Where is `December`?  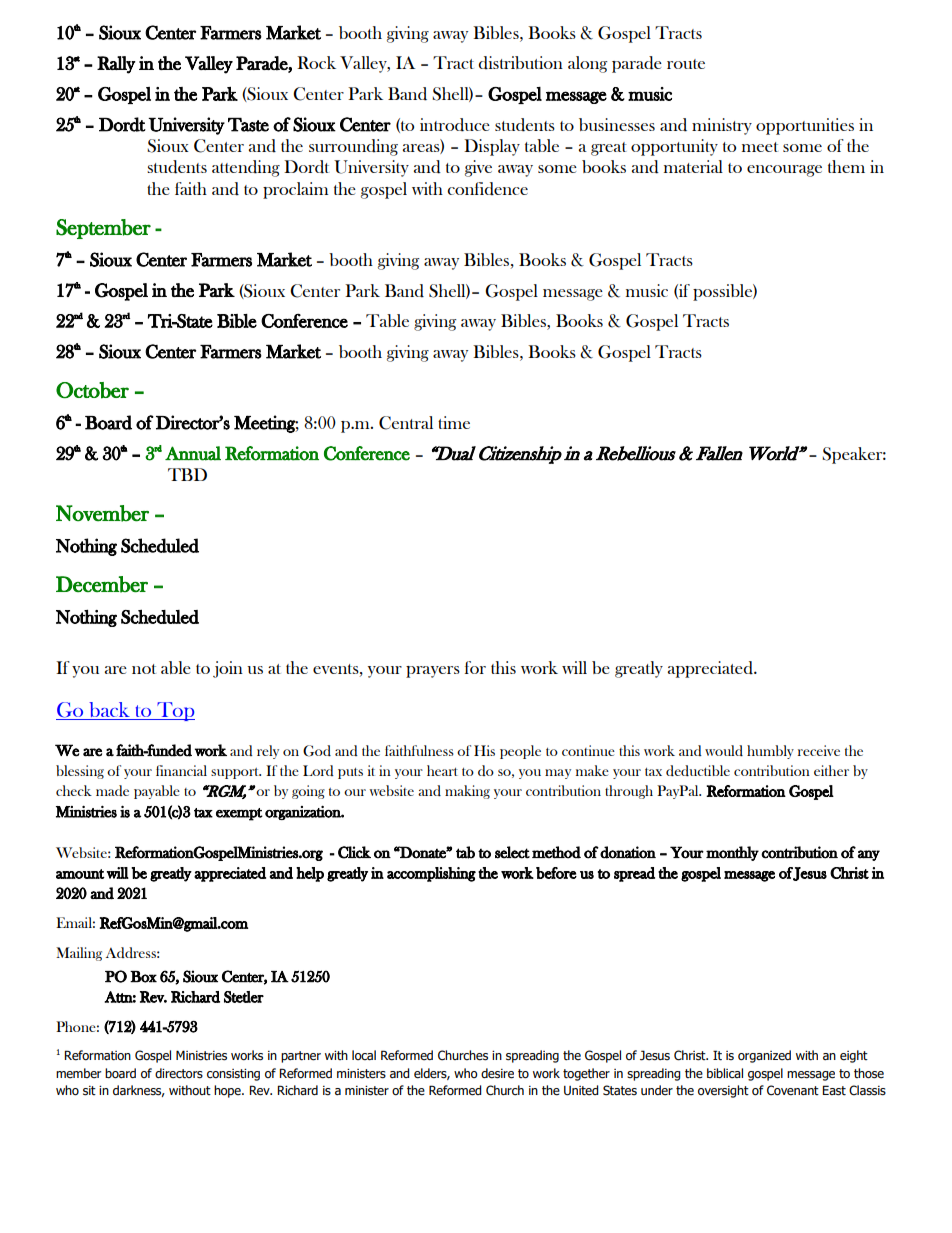
December is located at coordinates (102, 584).
